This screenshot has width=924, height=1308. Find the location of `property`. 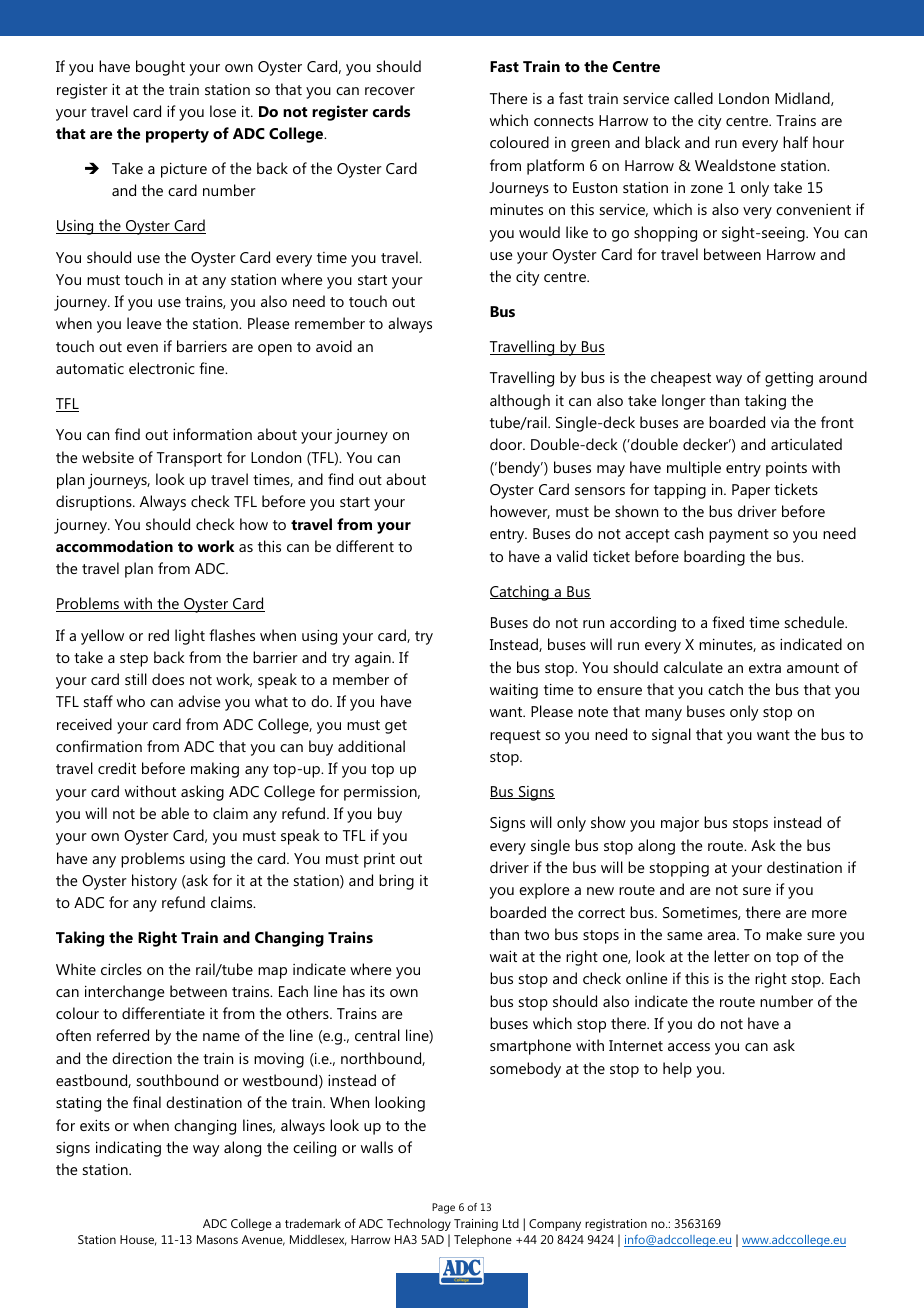

property is located at coordinates (177, 136).
